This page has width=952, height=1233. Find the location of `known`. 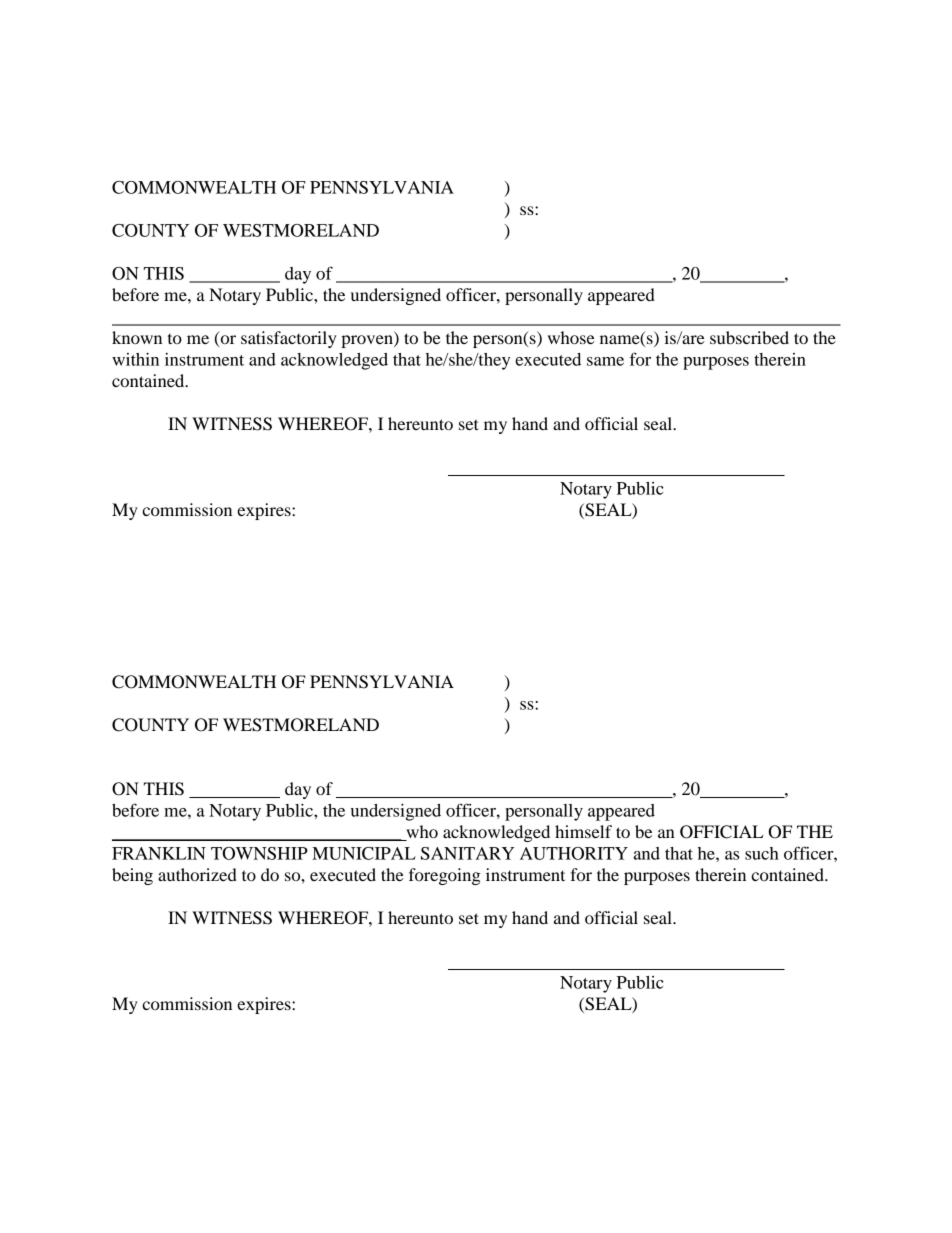

known is located at coordinates (137, 337).
